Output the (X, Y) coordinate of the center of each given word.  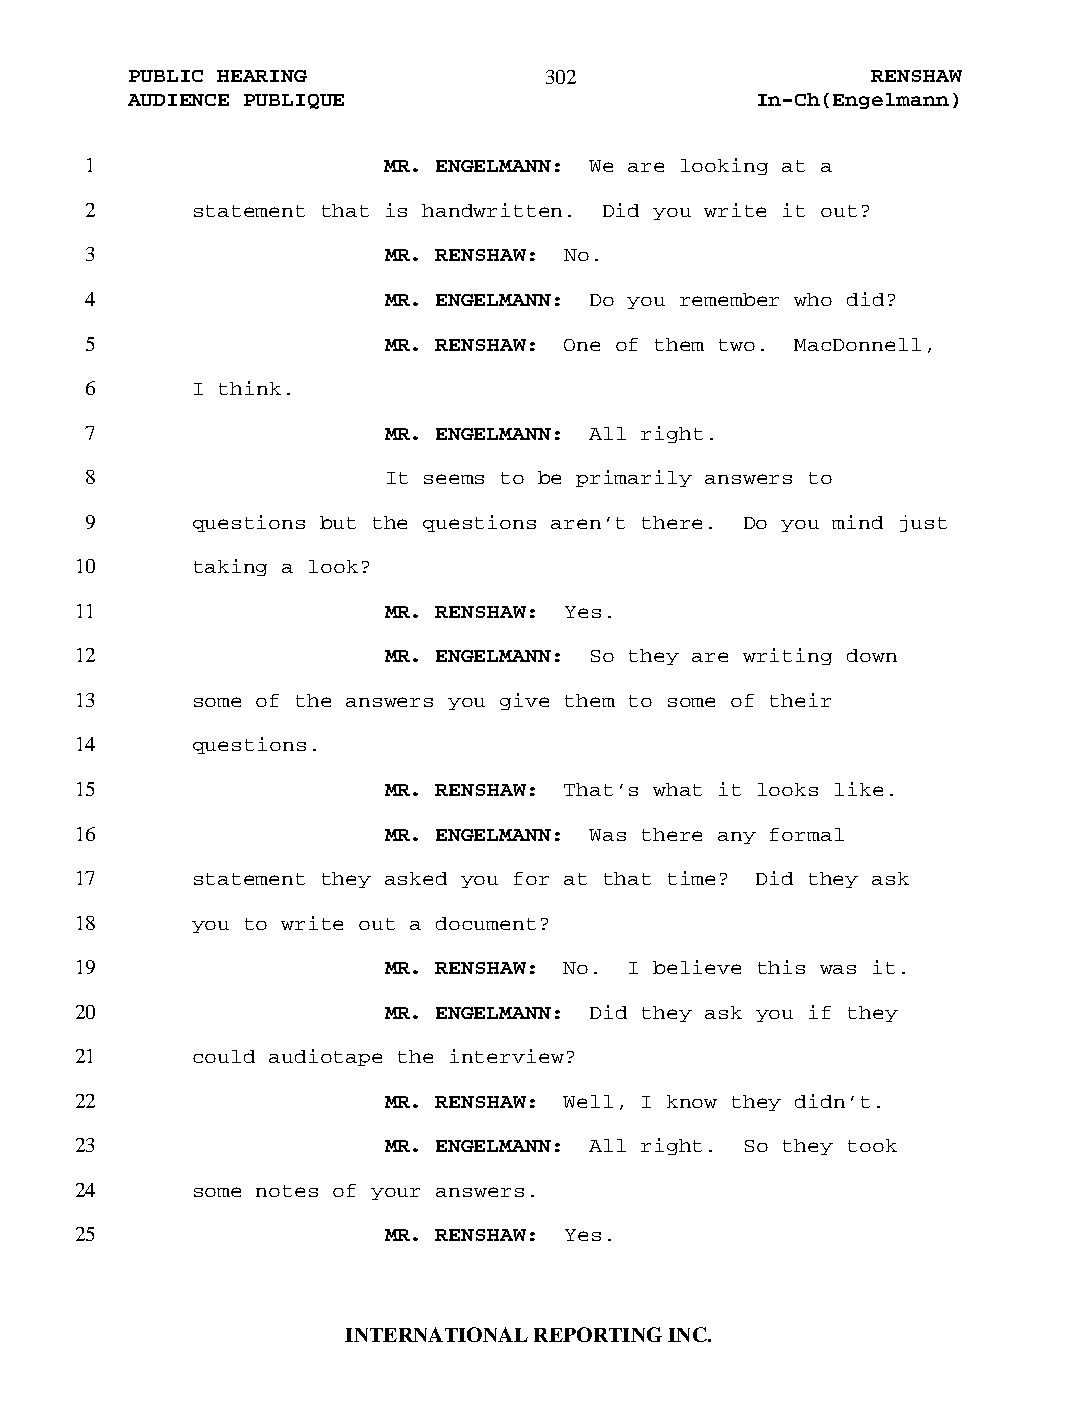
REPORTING (598, 1334)
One (582, 345)
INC (688, 1334)
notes (287, 1191)
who (813, 299)
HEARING (262, 76)
